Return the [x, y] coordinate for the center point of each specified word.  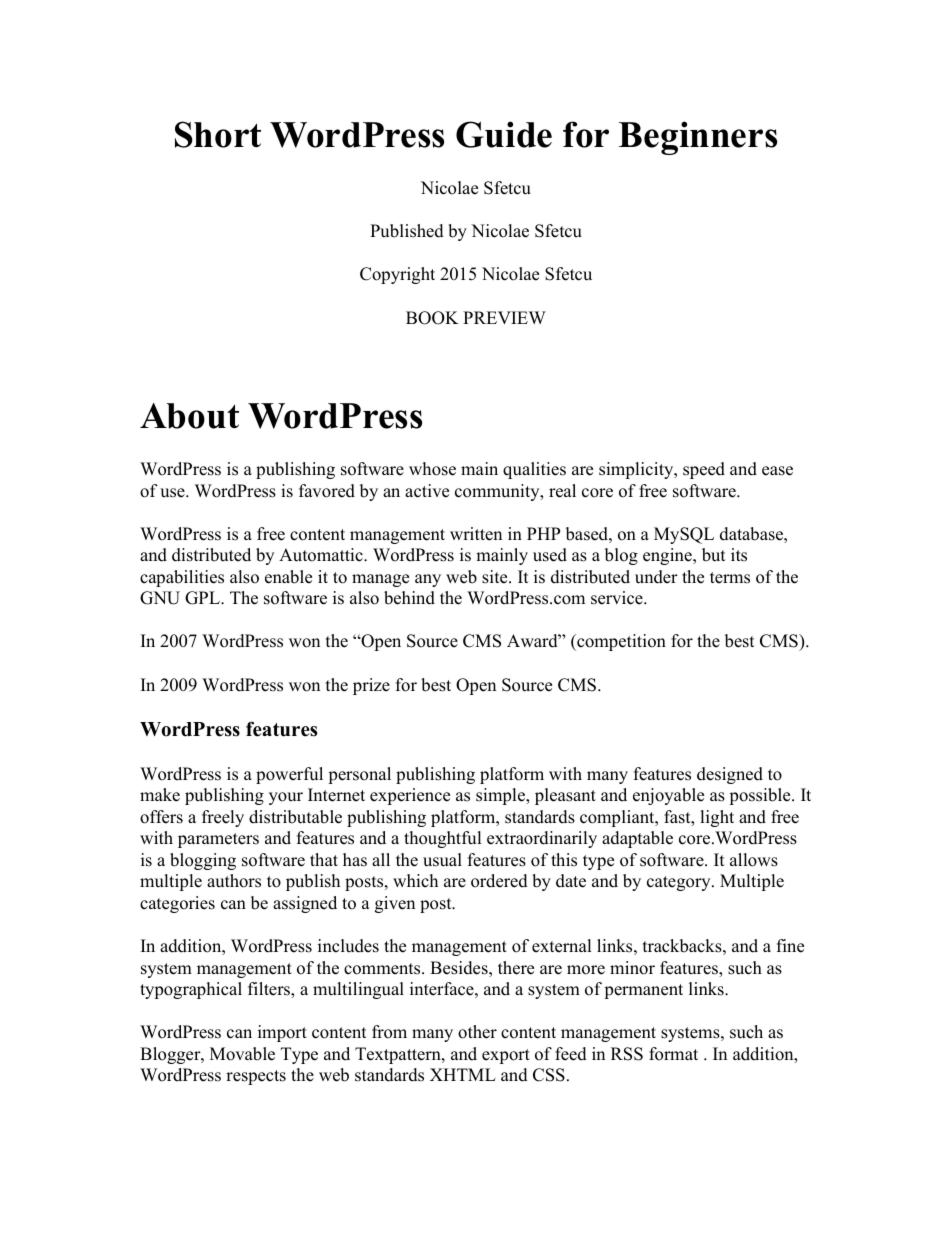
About [189, 416]
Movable [242, 1054]
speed [704, 470]
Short [218, 134]
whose [432, 469]
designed [730, 775]
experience [410, 796]
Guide [504, 134]
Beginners [698, 138]
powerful [289, 775]
